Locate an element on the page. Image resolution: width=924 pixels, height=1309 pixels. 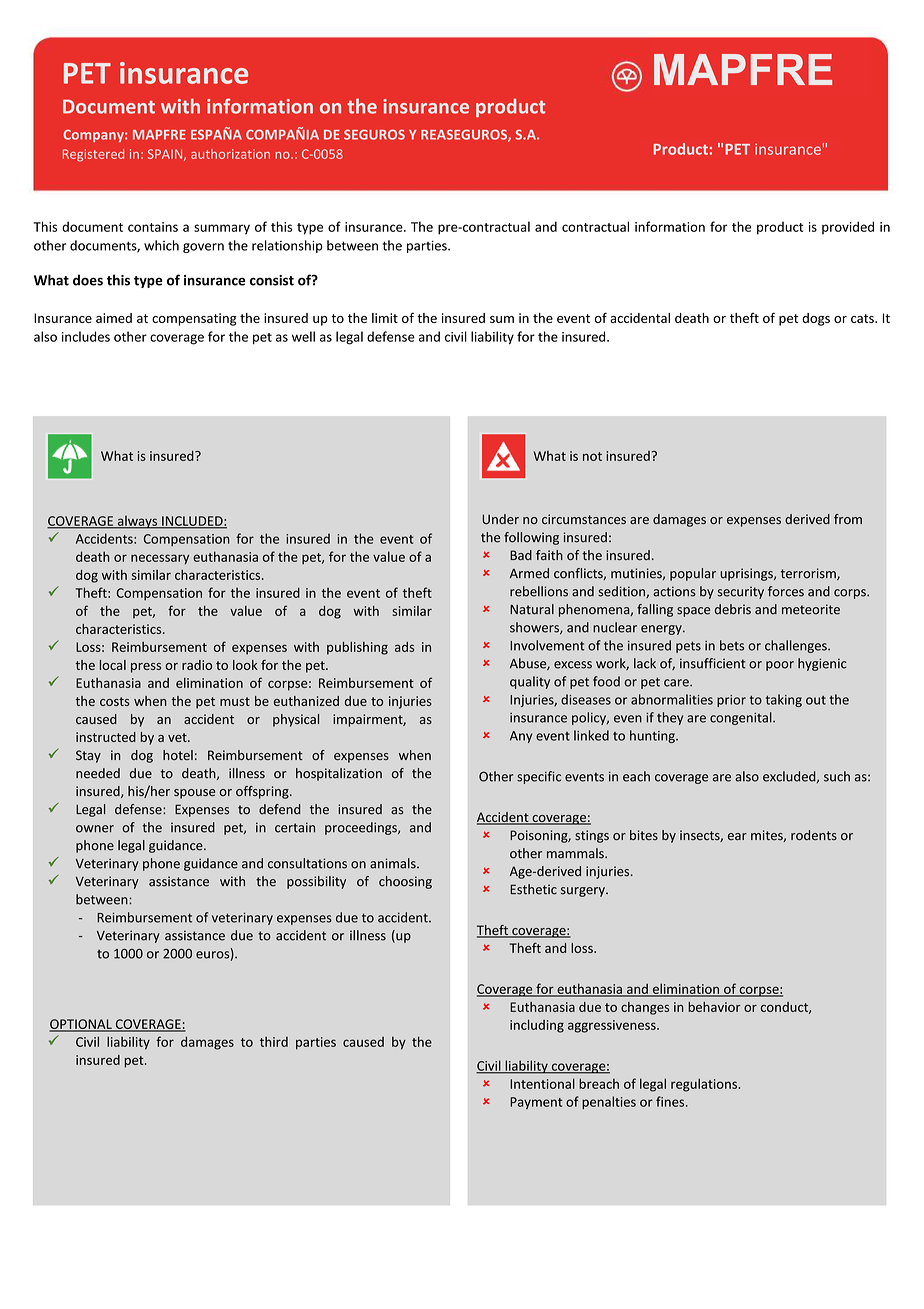
compensating is located at coordinates (194, 319).
